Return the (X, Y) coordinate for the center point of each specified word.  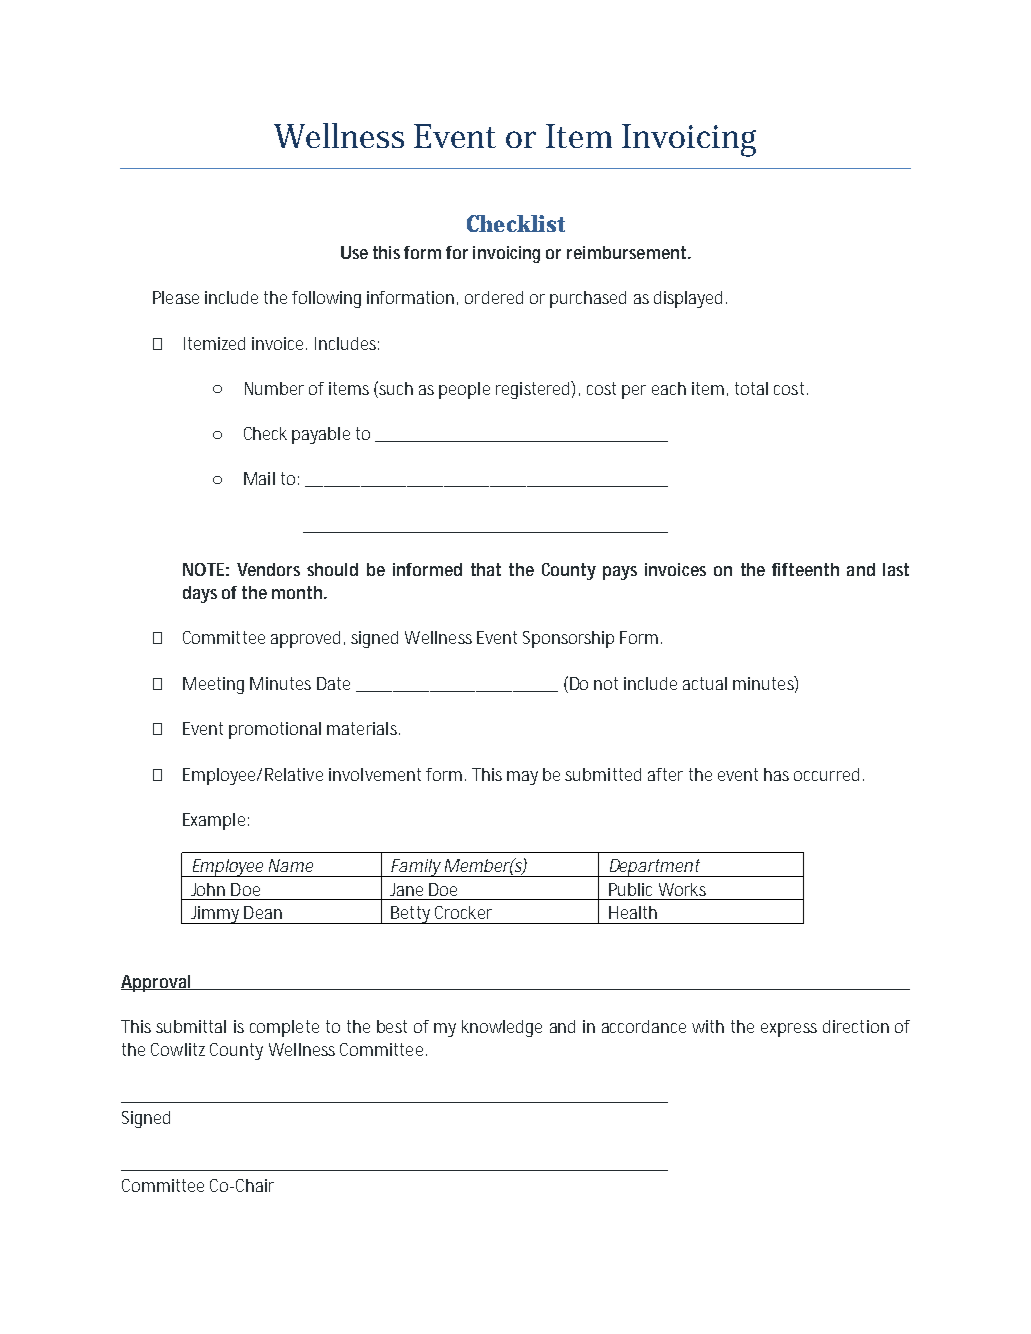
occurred (826, 774)
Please (176, 297)
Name (291, 865)
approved (308, 639)
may (522, 778)
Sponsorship (568, 639)
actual (705, 683)
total (751, 388)
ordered (494, 297)
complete (284, 1028)
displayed (690, 299)
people (464, 390)
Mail (259, 478)
